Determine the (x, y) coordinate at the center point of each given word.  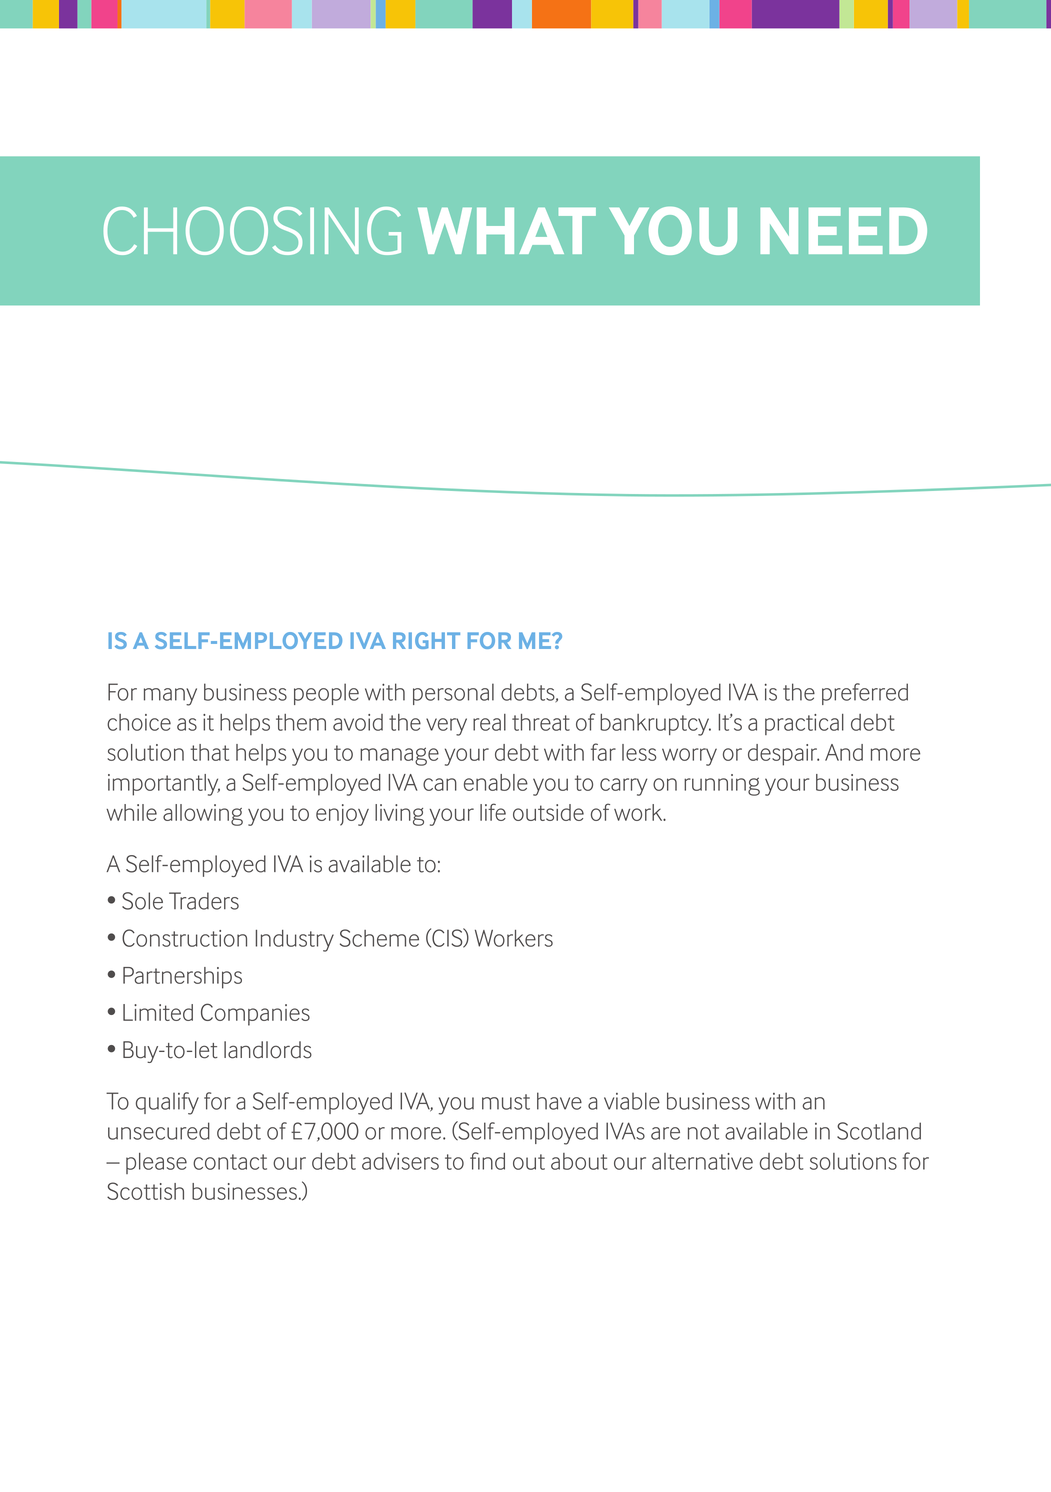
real (489, 722)
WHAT (507, 231)
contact (230, 1162)
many (170, 697)
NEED (843, 231)
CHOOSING (252, 231)
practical (804, 724)
